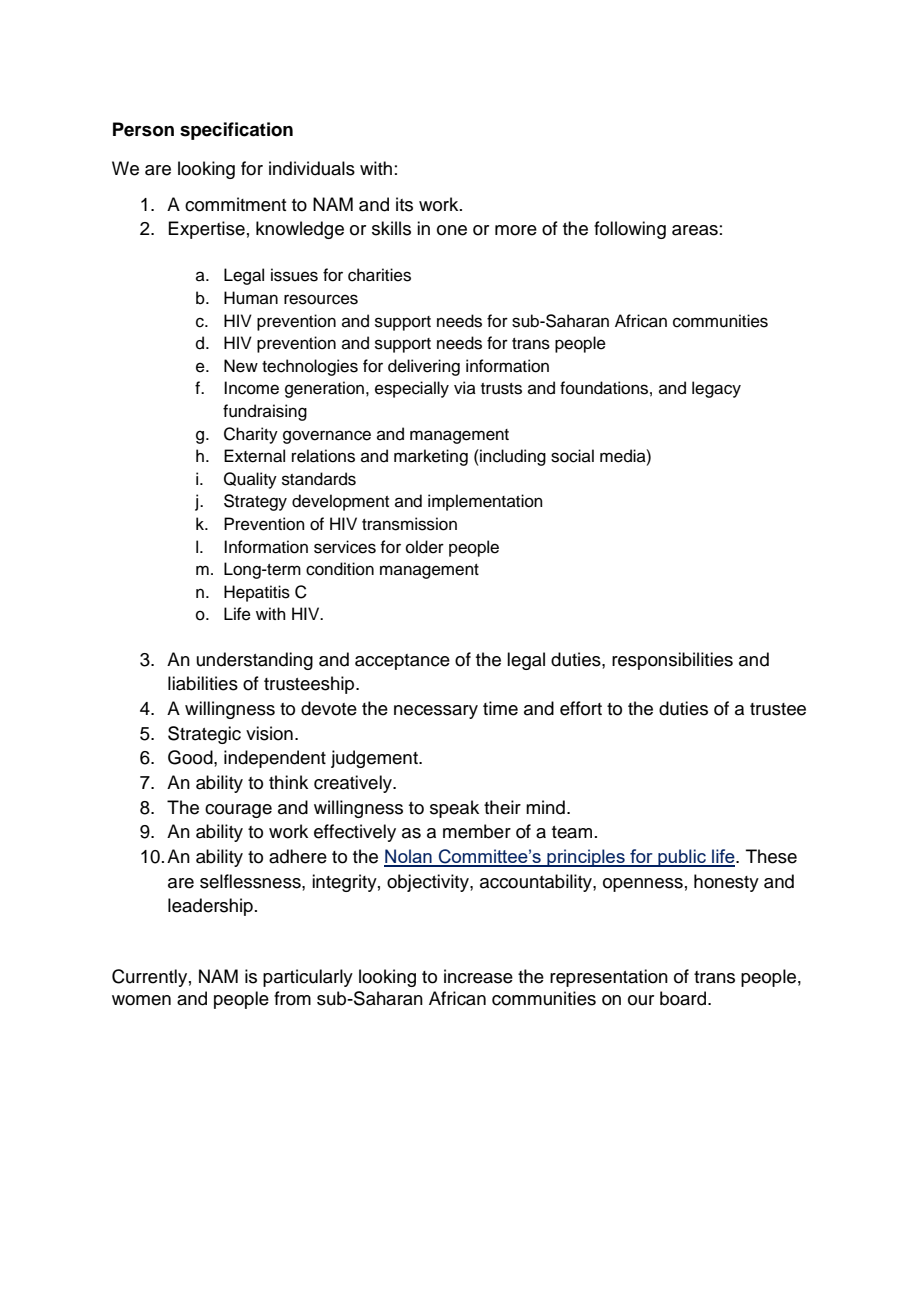 The image size is (924, 1308). I want to click on New, so click(241, 366).
